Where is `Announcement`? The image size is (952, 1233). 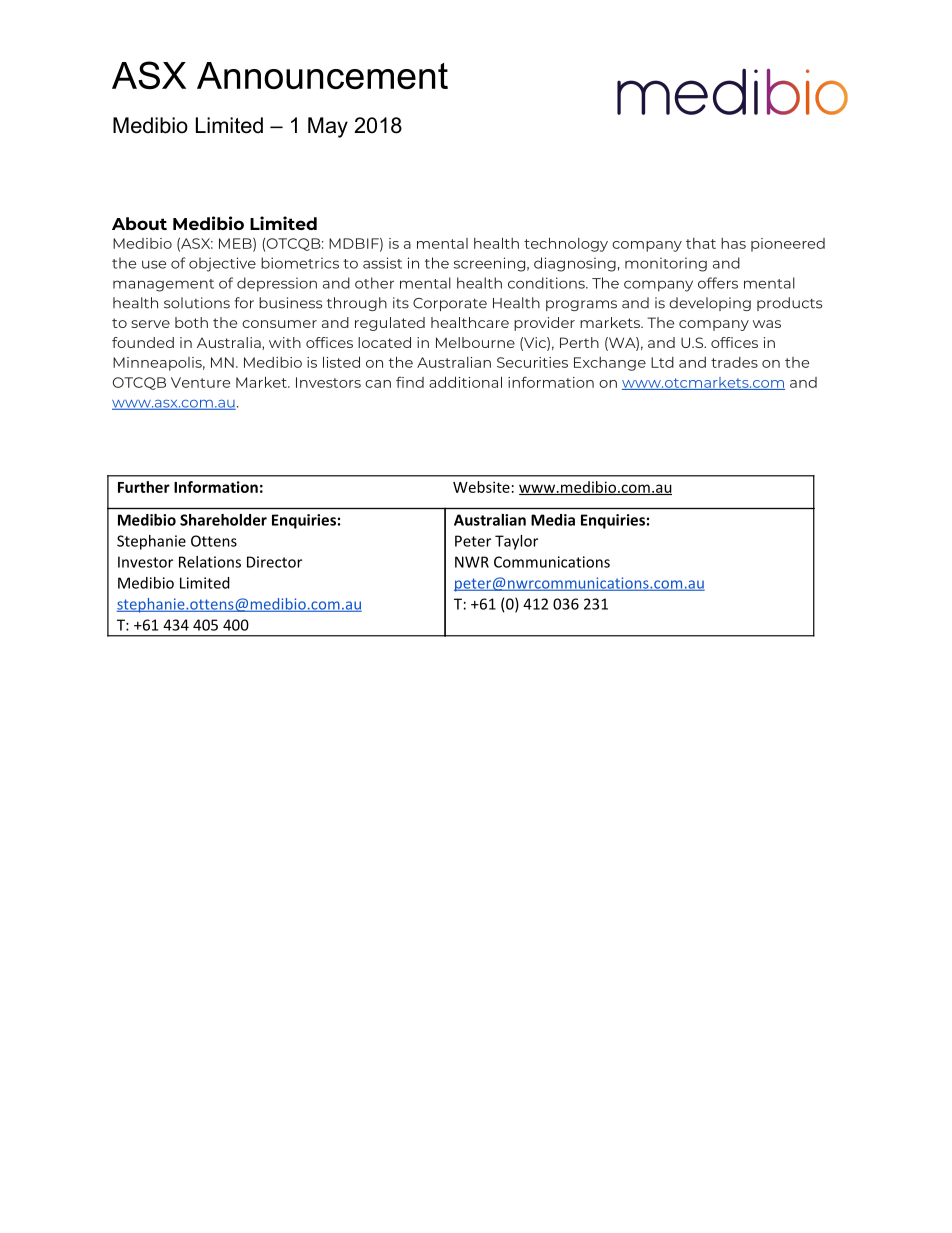 Announcement is located at coordinates (322, 75).
